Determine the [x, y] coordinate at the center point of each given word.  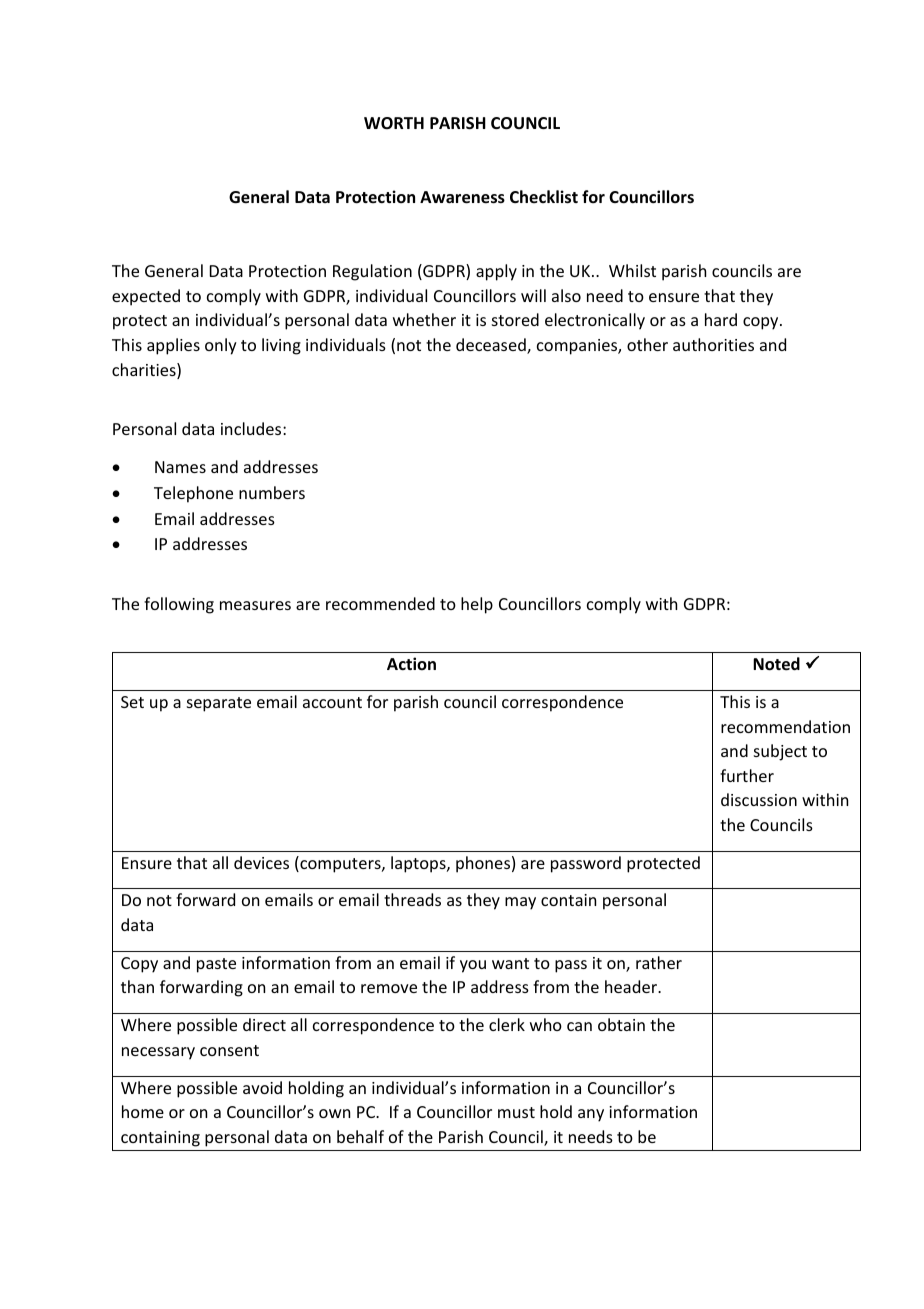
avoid [262, 1087]
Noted [776, 664]
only [221, 346]
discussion [759, 799]
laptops [419, 864]
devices [261, 862]
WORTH [394, 123]
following [179, 605]
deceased [492, 346]
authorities [713, 344]
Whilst [632, 270]
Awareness [462, 197]
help [477, 605]
